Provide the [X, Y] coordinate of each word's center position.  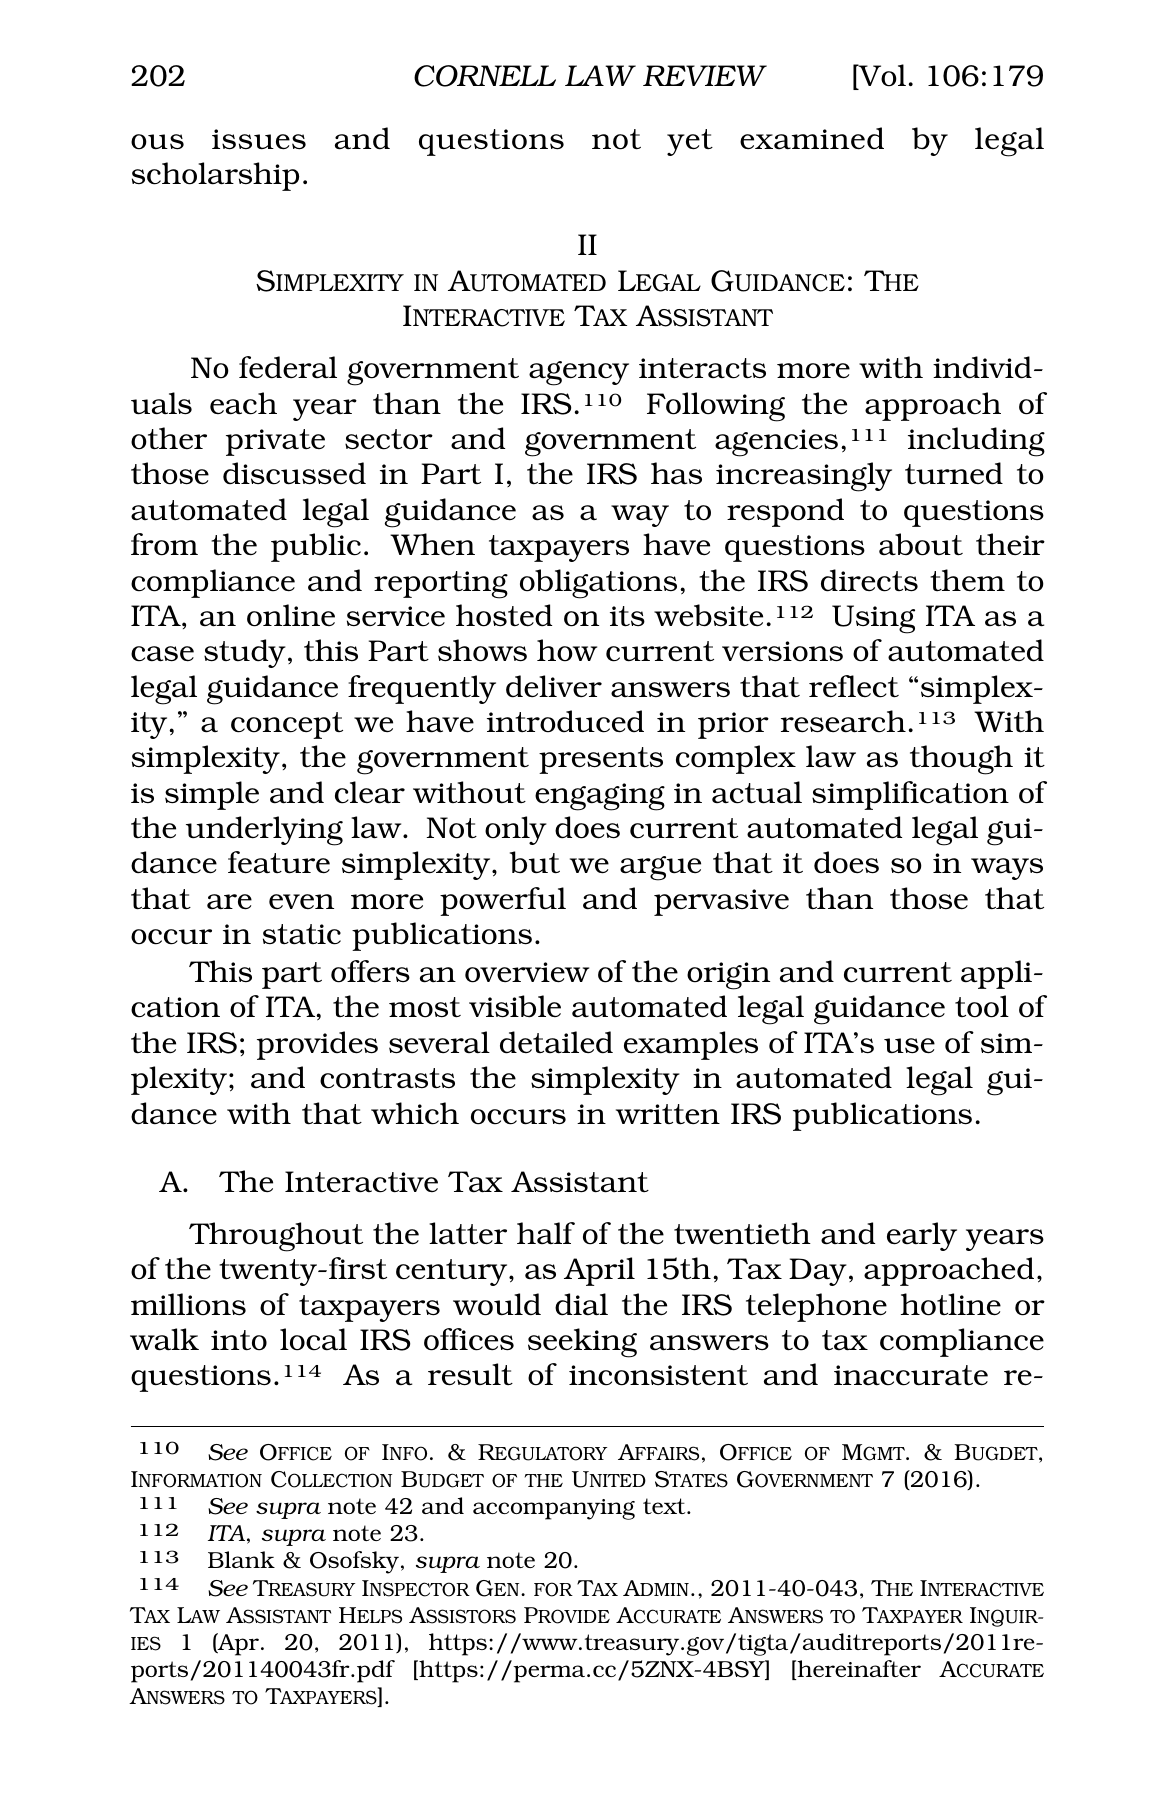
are [229, 902]
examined [812, 138]
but [535, 862]
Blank [241, 1559]
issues [259, 139]
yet [690, 142]
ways [1007, 869]
